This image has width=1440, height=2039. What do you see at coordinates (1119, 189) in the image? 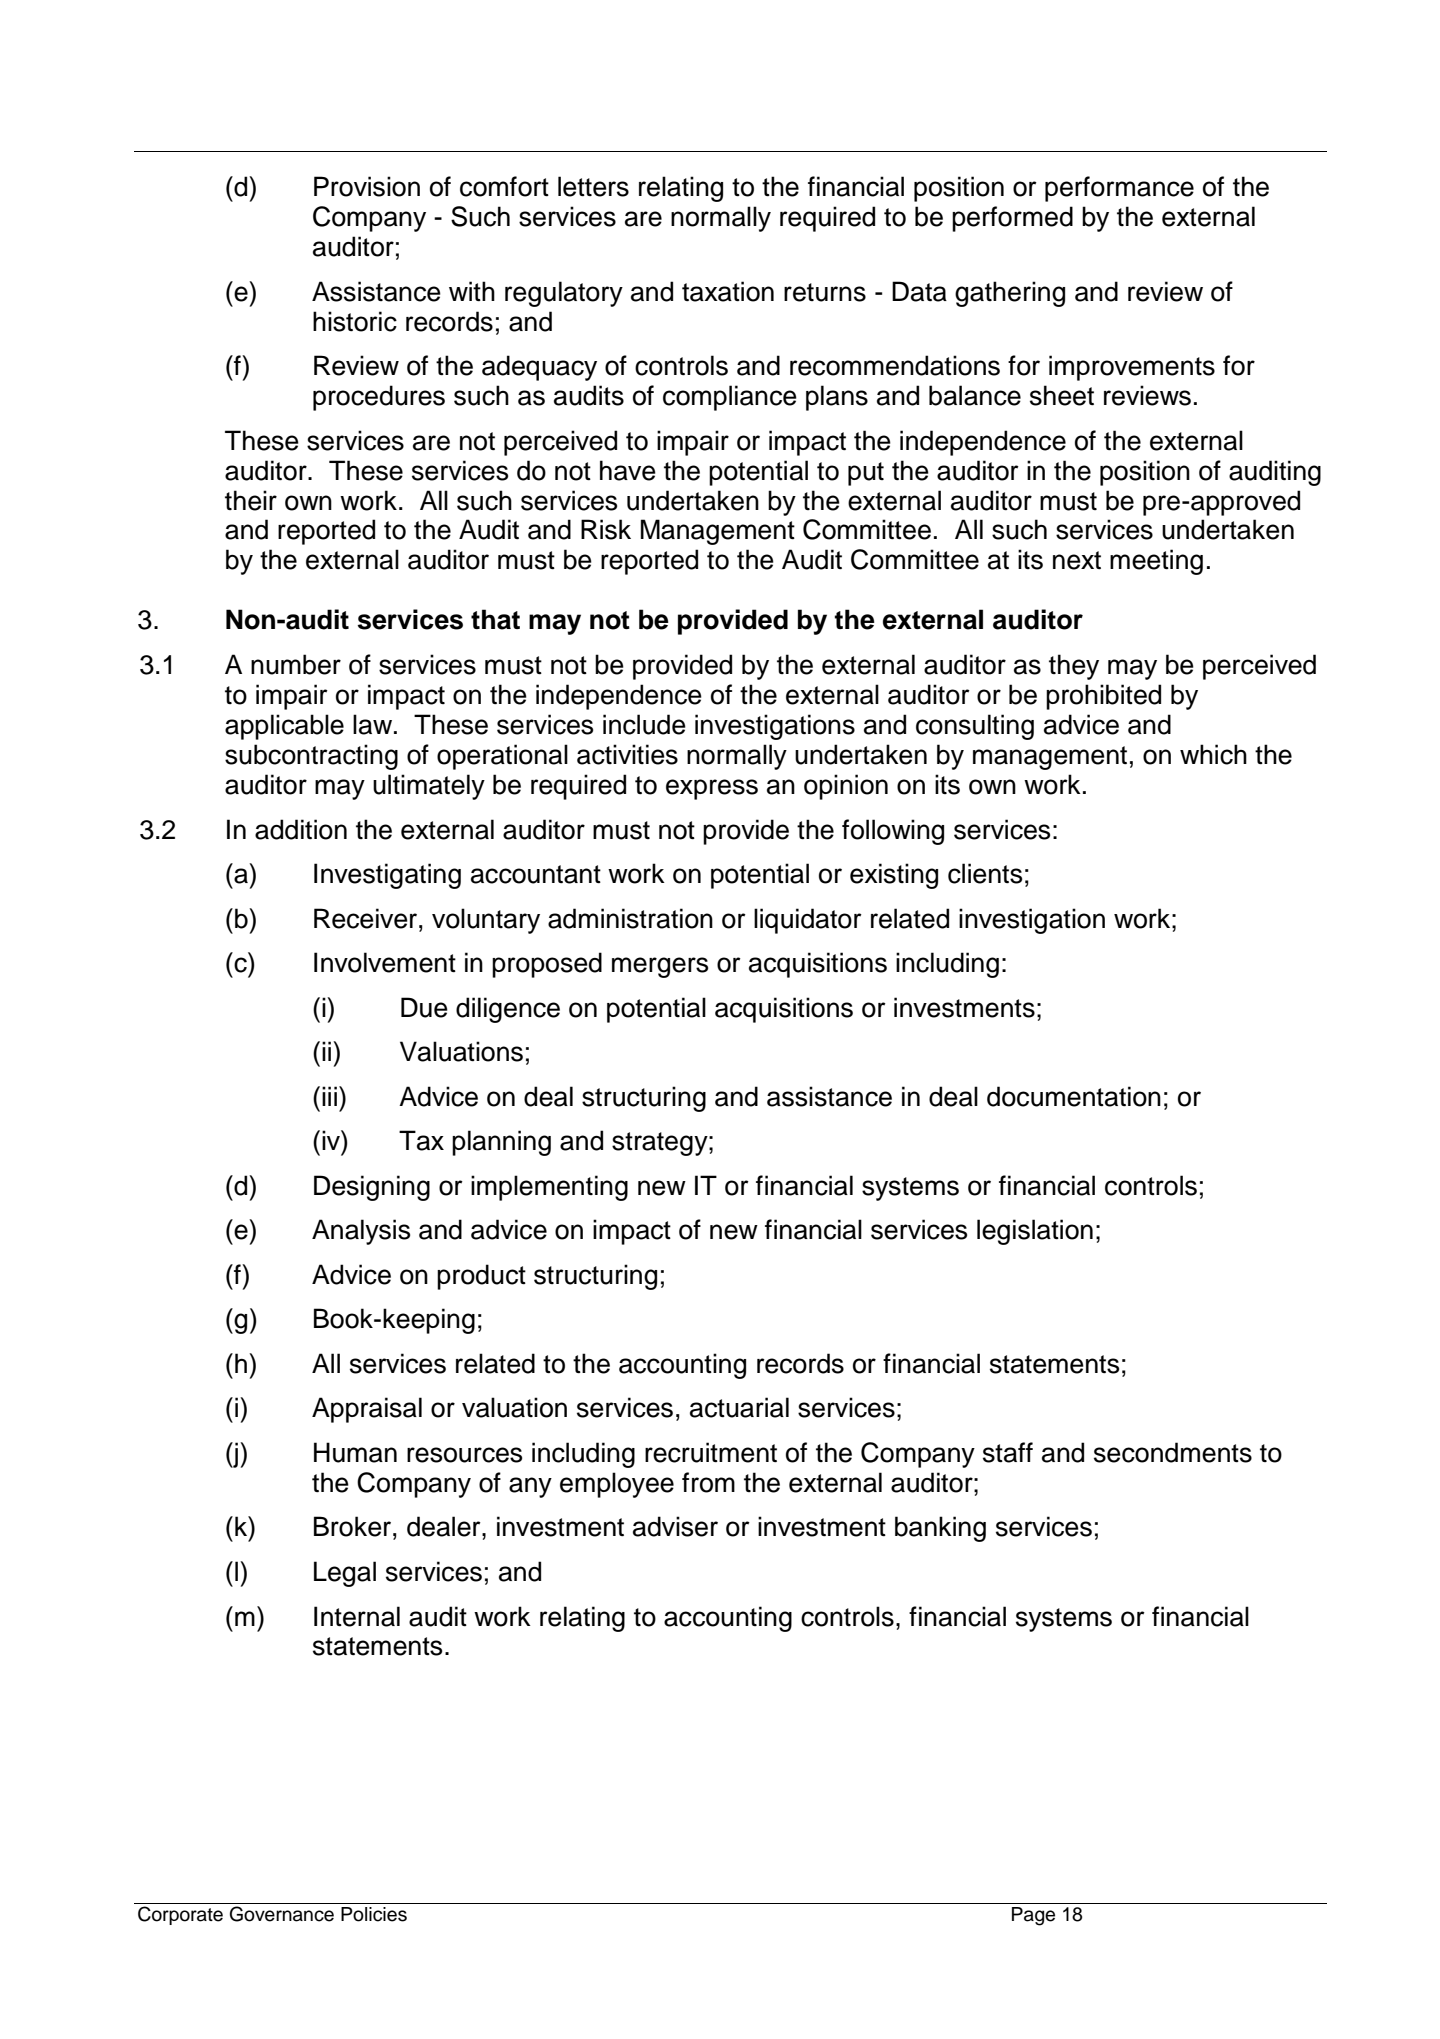
I see `performance` at bounding box center [1119, 189].
